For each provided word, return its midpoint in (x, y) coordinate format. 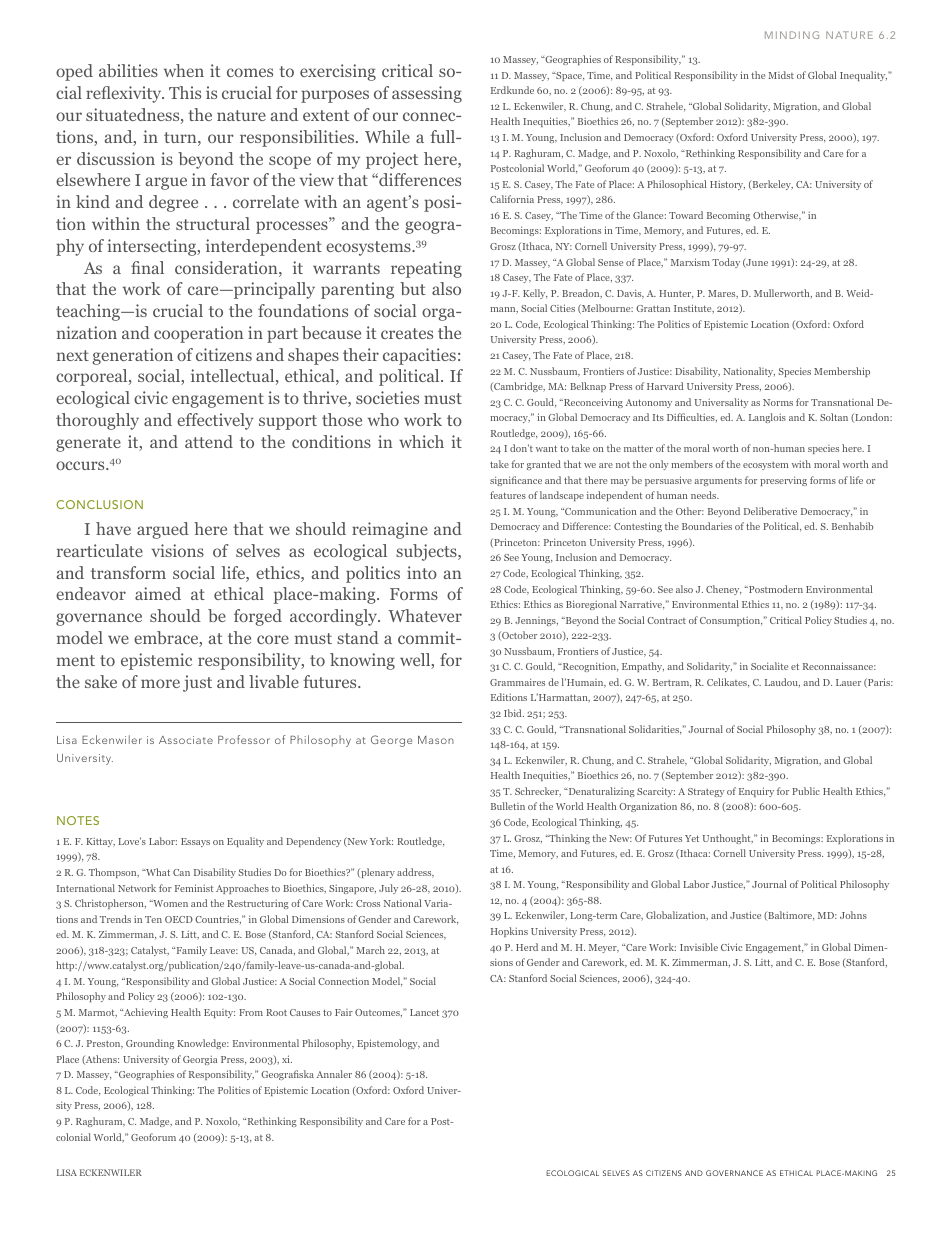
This (185, 92)
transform (128, 572)
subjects (427, 552)
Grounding (150, 1044)
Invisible (699, 947)
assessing (427, 94)
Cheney (723, 590)
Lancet (424, 1012)
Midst (781, 75)
